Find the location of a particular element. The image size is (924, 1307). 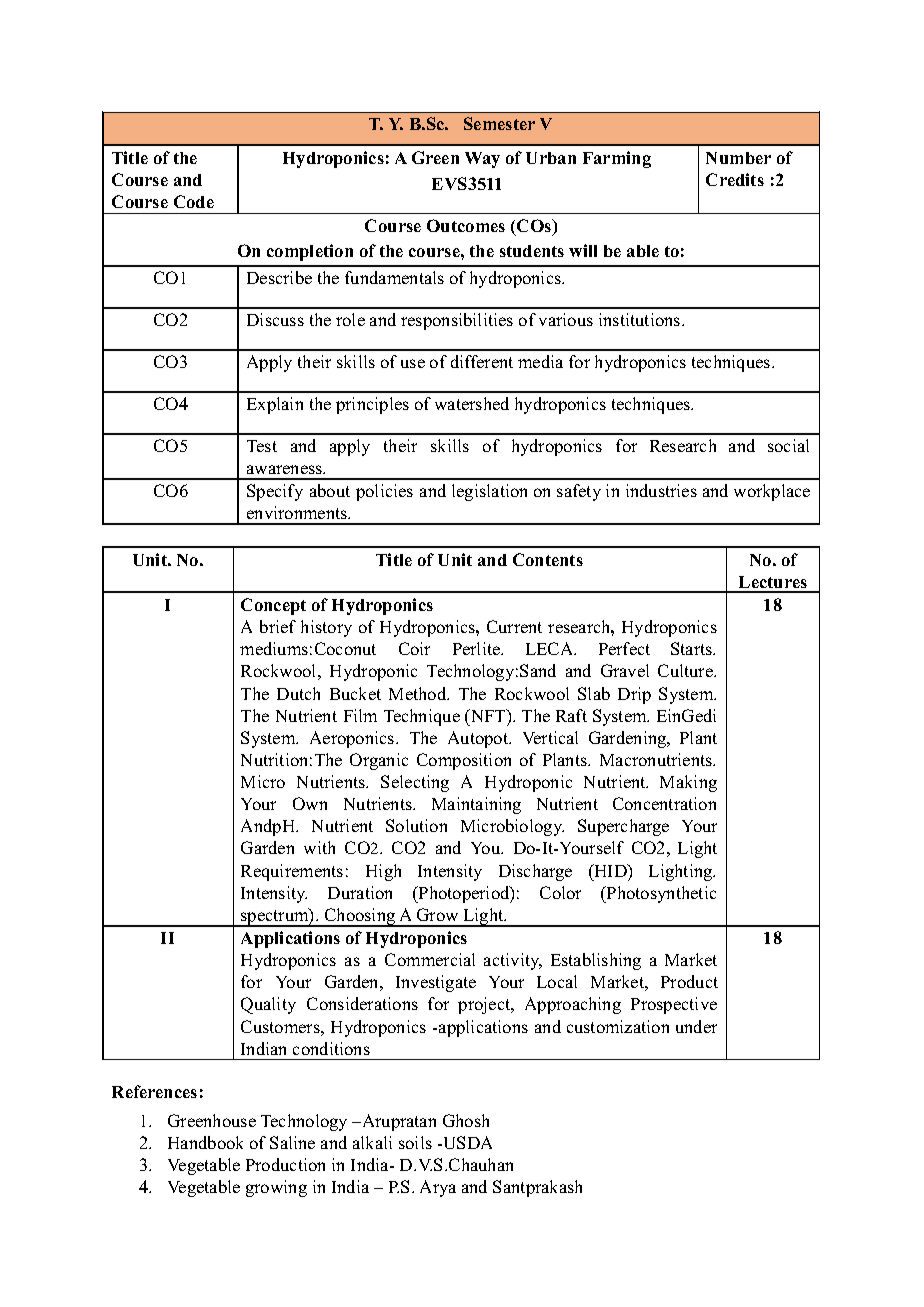

Way is located at coordinates (482, 160).
